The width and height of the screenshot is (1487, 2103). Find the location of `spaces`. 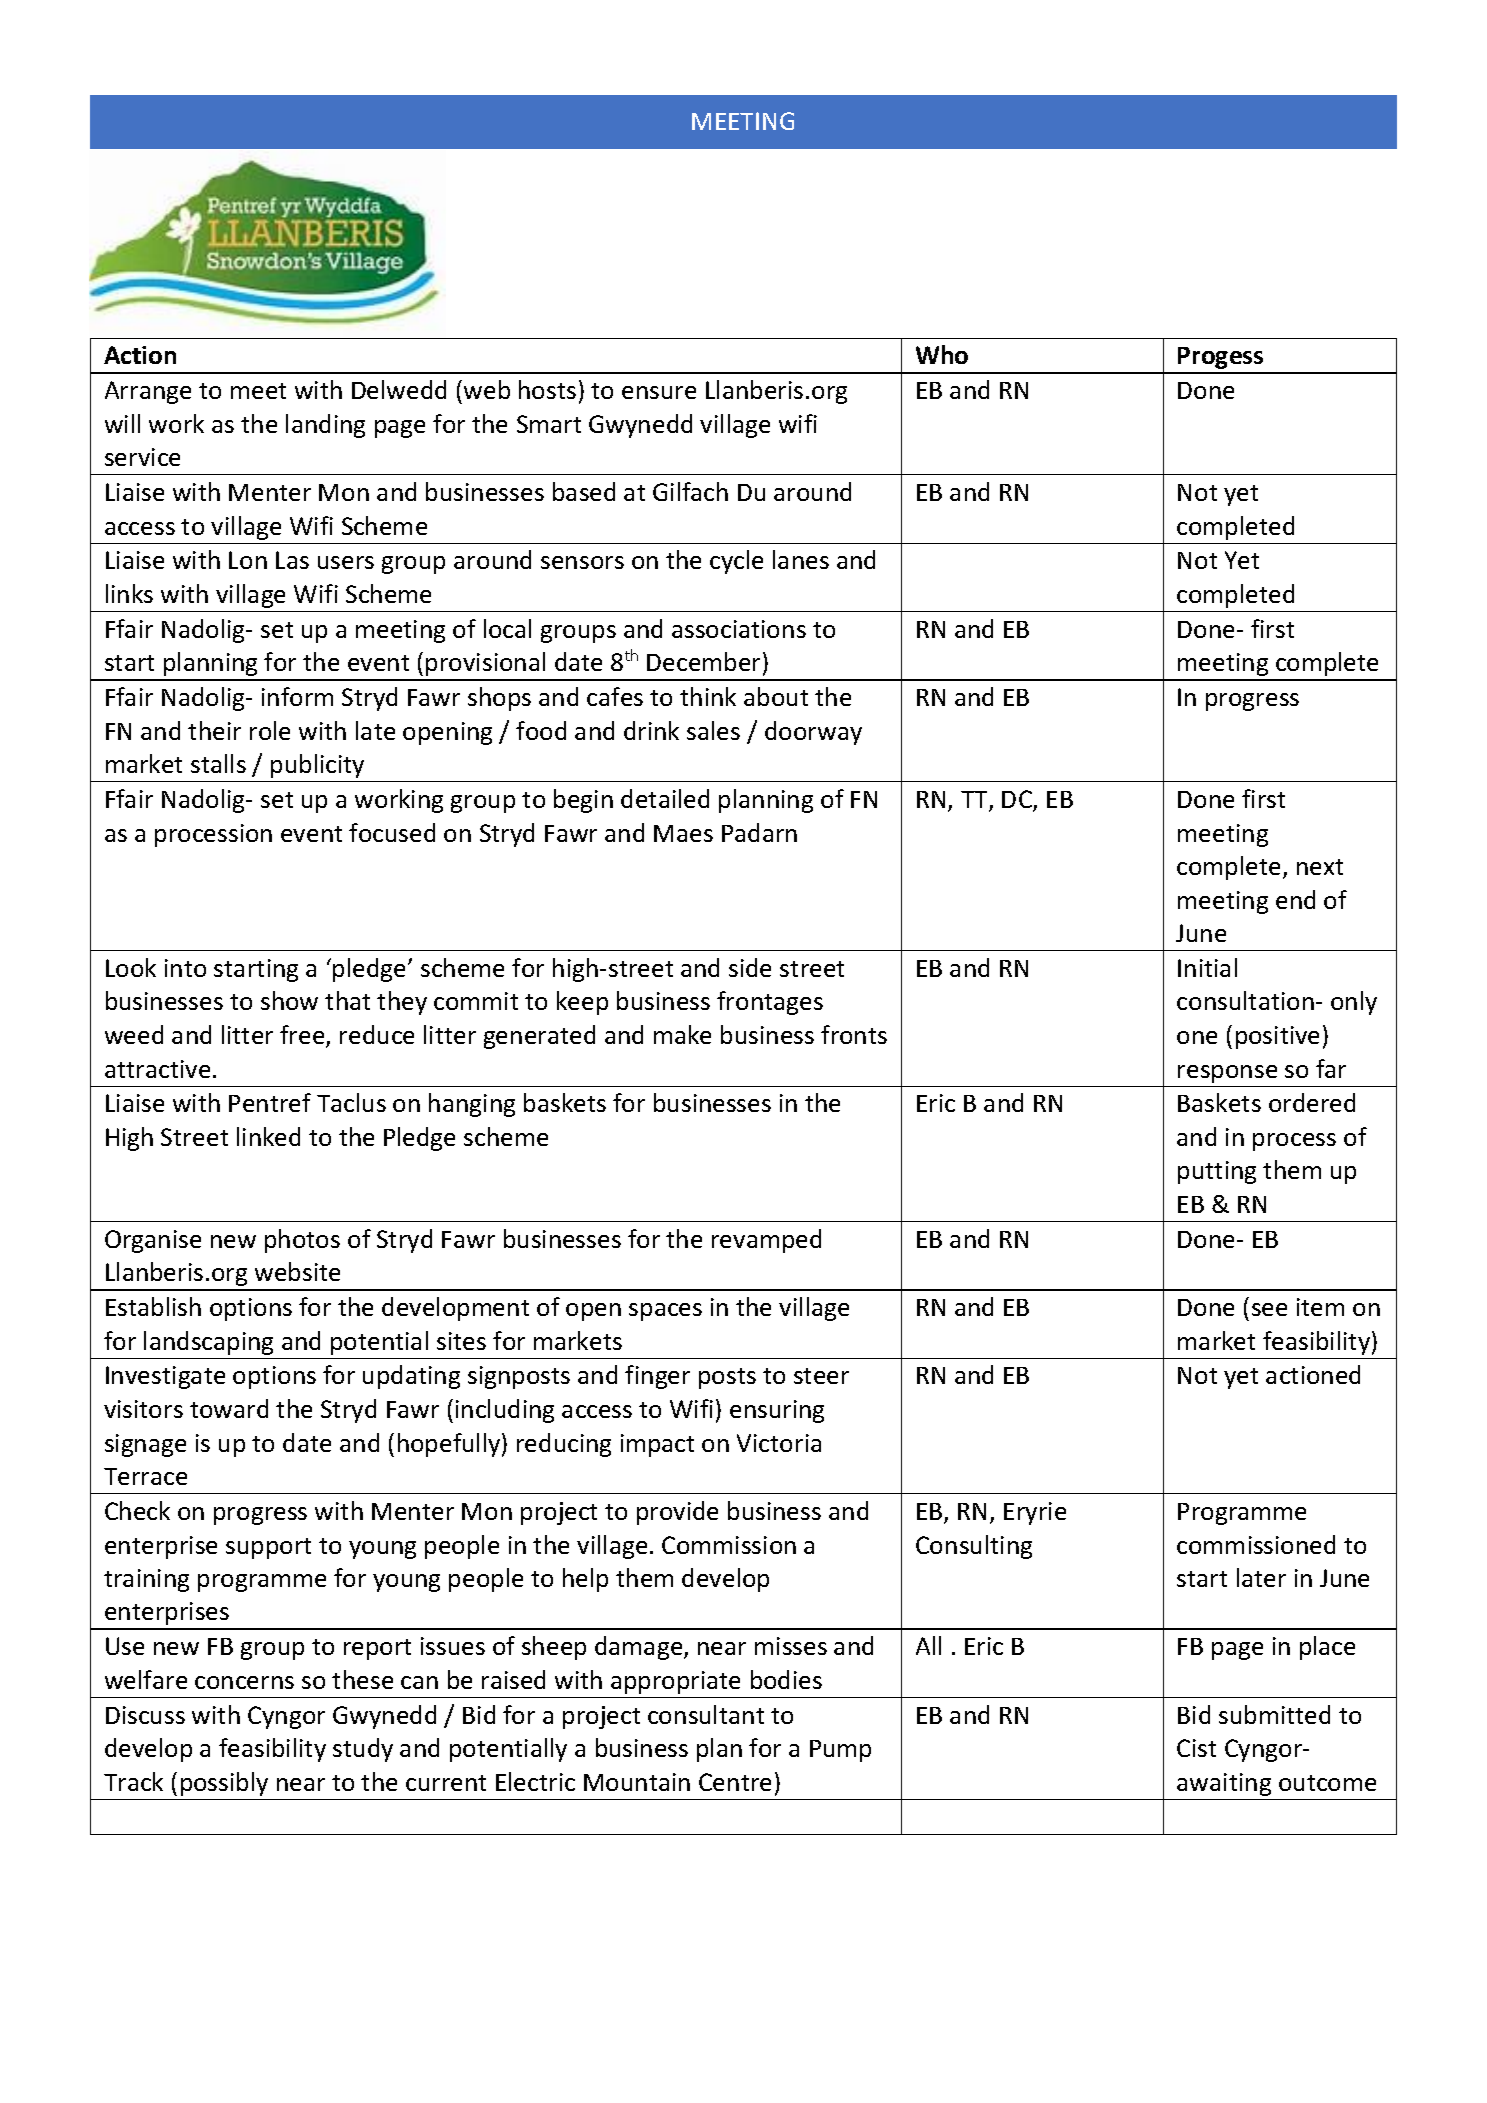

spaces is located at coordinates (665, 1312).
